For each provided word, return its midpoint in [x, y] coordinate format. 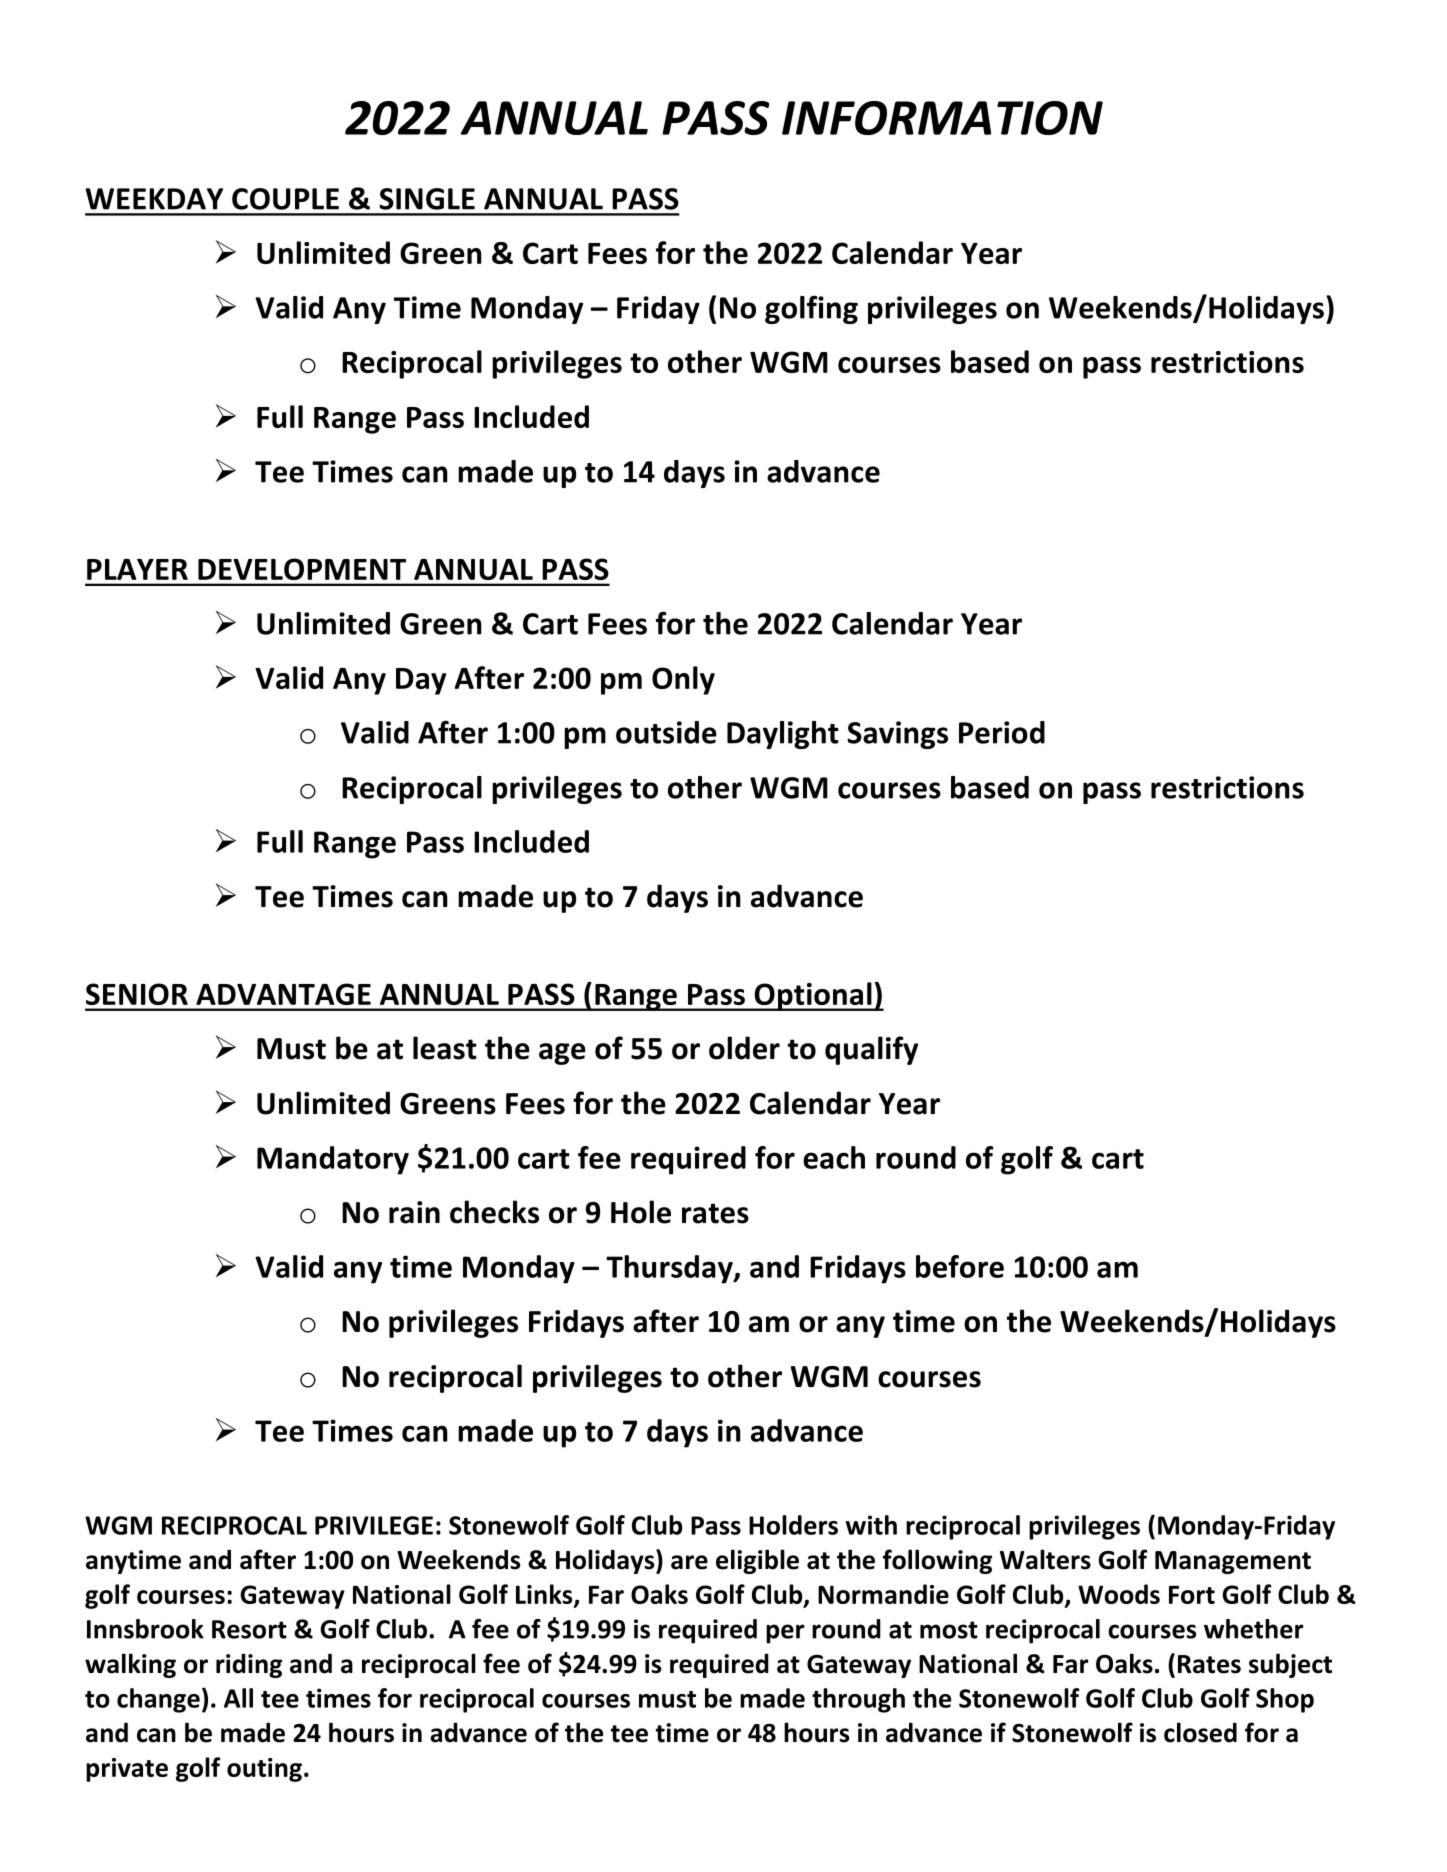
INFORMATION [942, 118]
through [858, 1700]
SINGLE [427, 199]
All [238, 1698]
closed [1200, 1732]
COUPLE [285, 199]
